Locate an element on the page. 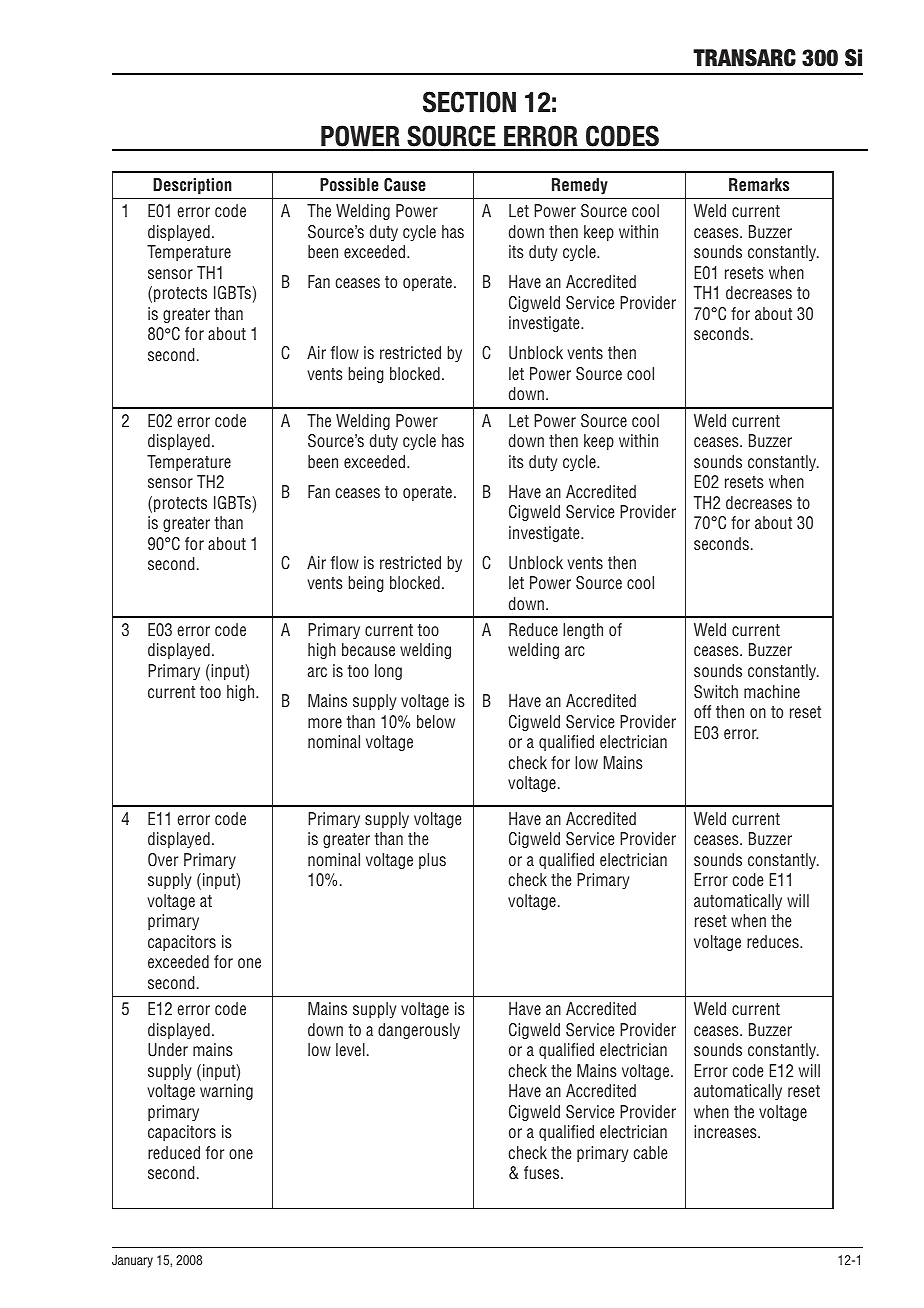 The image size is (924, 1308). length is located at coordinates (583, 631).
